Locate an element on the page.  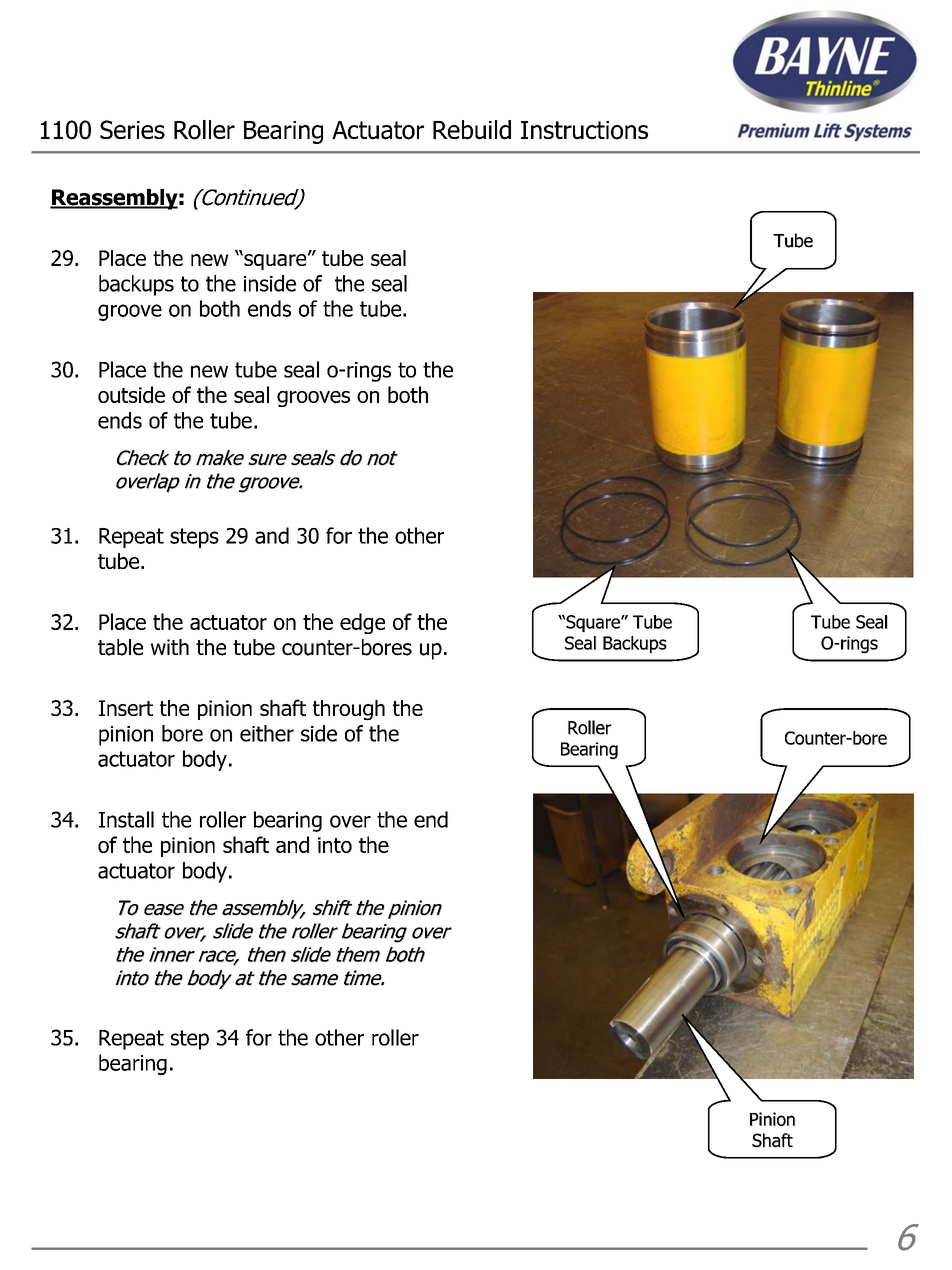
Instructions is located at coordinates (584, 130).
